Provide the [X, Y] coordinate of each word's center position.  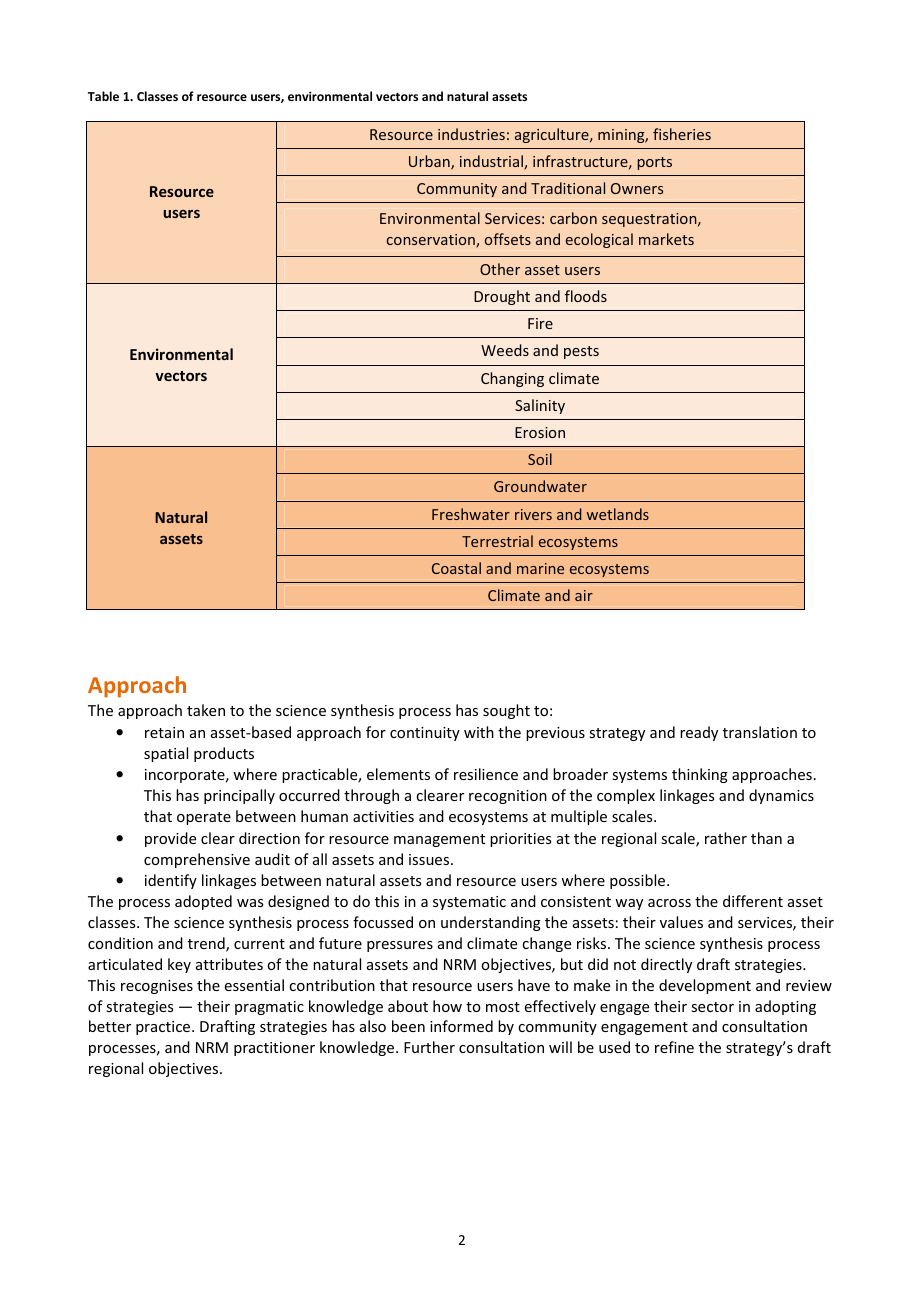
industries [471, 134]
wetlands [618, 514]
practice [164, 1028]
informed [461, 1026]
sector [712, 1007]
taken [206, 710]
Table [103, 96]
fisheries [682, 134]
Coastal [456, 568]
